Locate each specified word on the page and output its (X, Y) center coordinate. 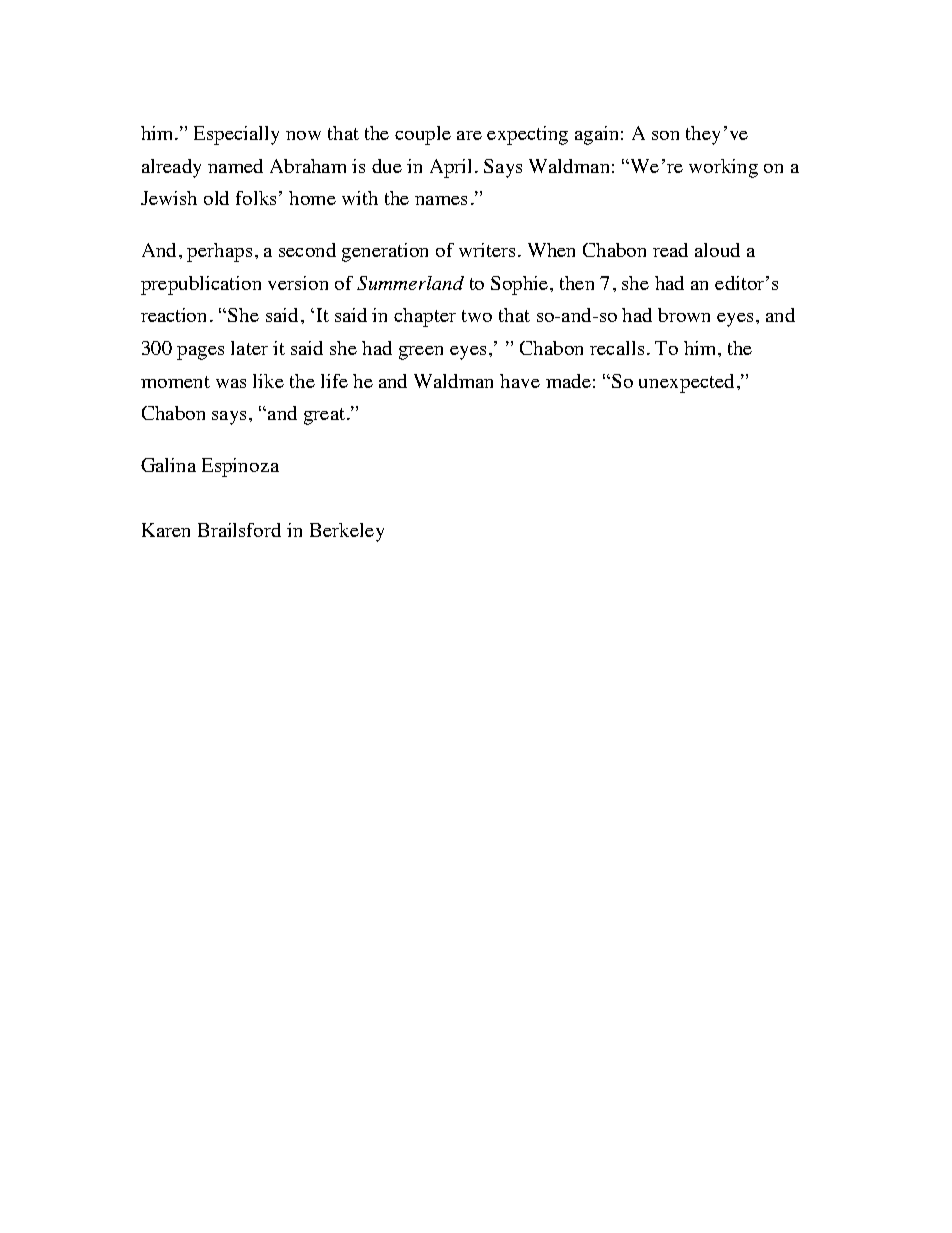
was (231, 383)
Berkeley (347, 532)
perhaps (219, 252)
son (665, 135)
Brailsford (239, 530)
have (520, 381)
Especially (236, 135)
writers (487, 250)
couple (423, 135)
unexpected (686, 383)
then (577, 283)
